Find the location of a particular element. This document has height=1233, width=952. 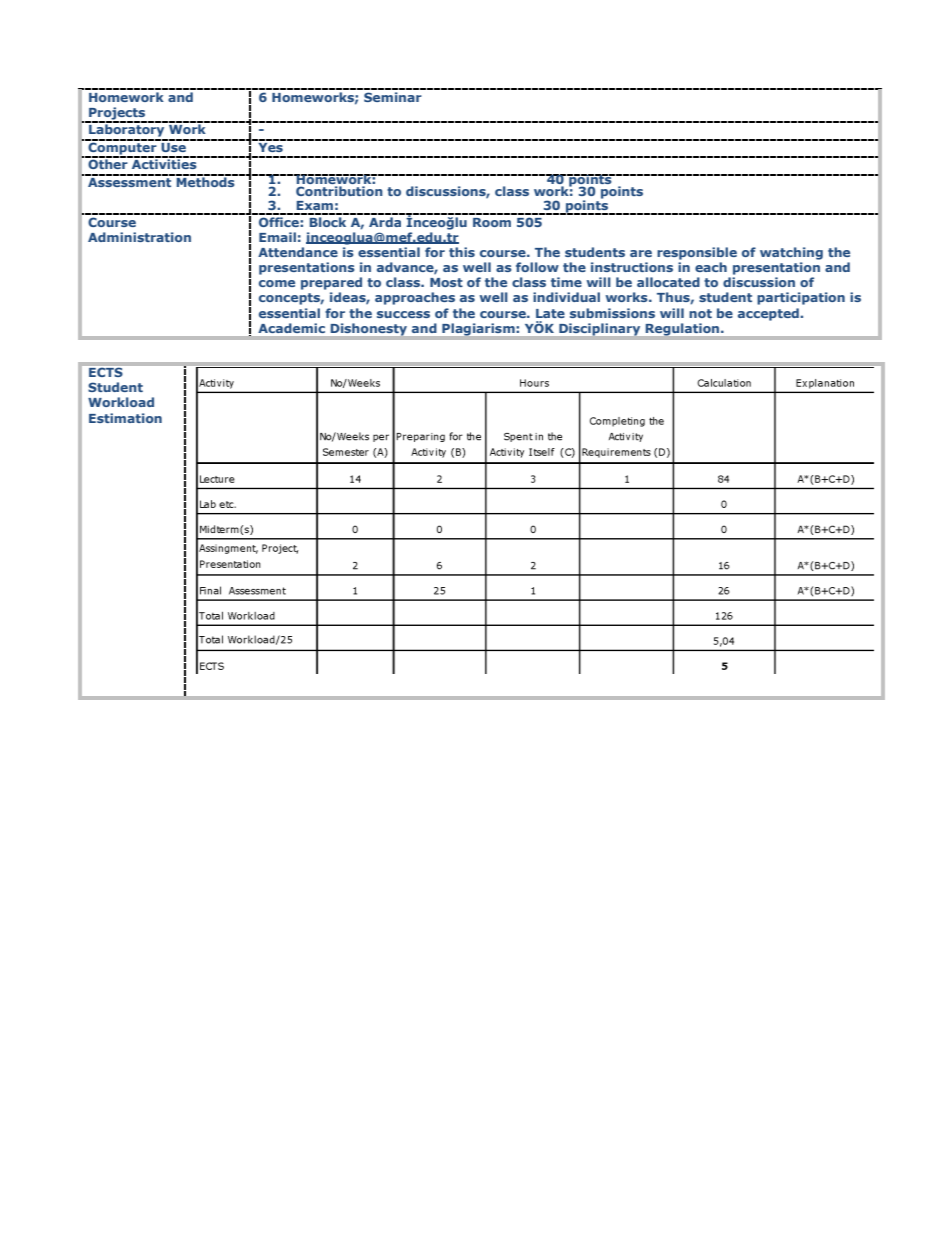

Use is located at coordinates (173, 146).
